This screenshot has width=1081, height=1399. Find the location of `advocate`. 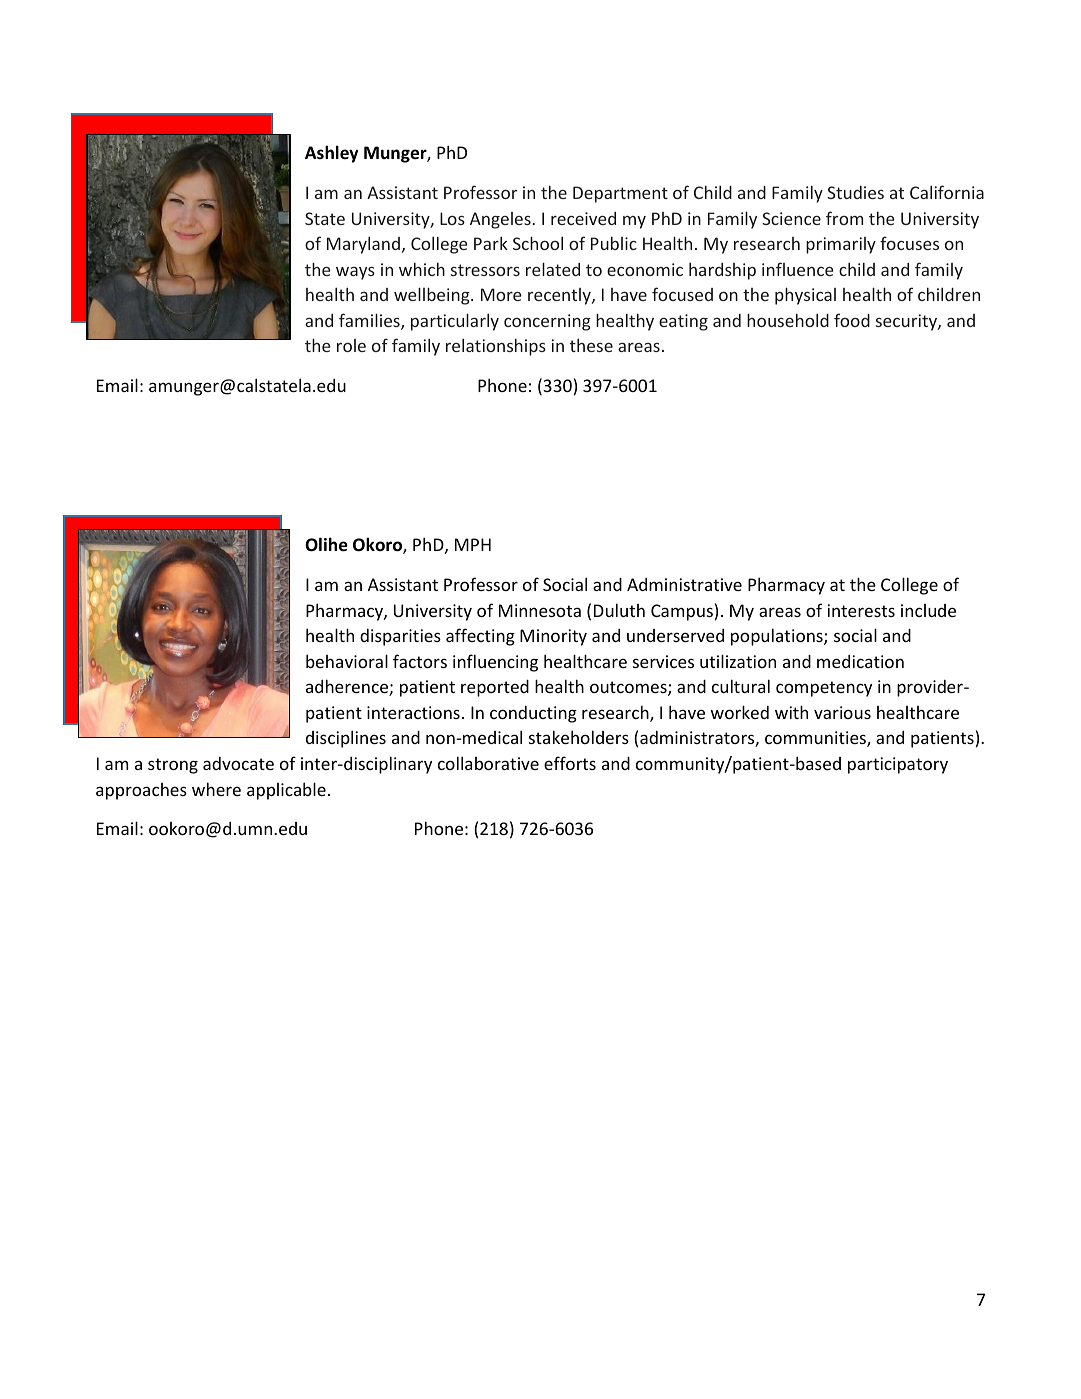

advocate is located at coordinates (238, 763).
